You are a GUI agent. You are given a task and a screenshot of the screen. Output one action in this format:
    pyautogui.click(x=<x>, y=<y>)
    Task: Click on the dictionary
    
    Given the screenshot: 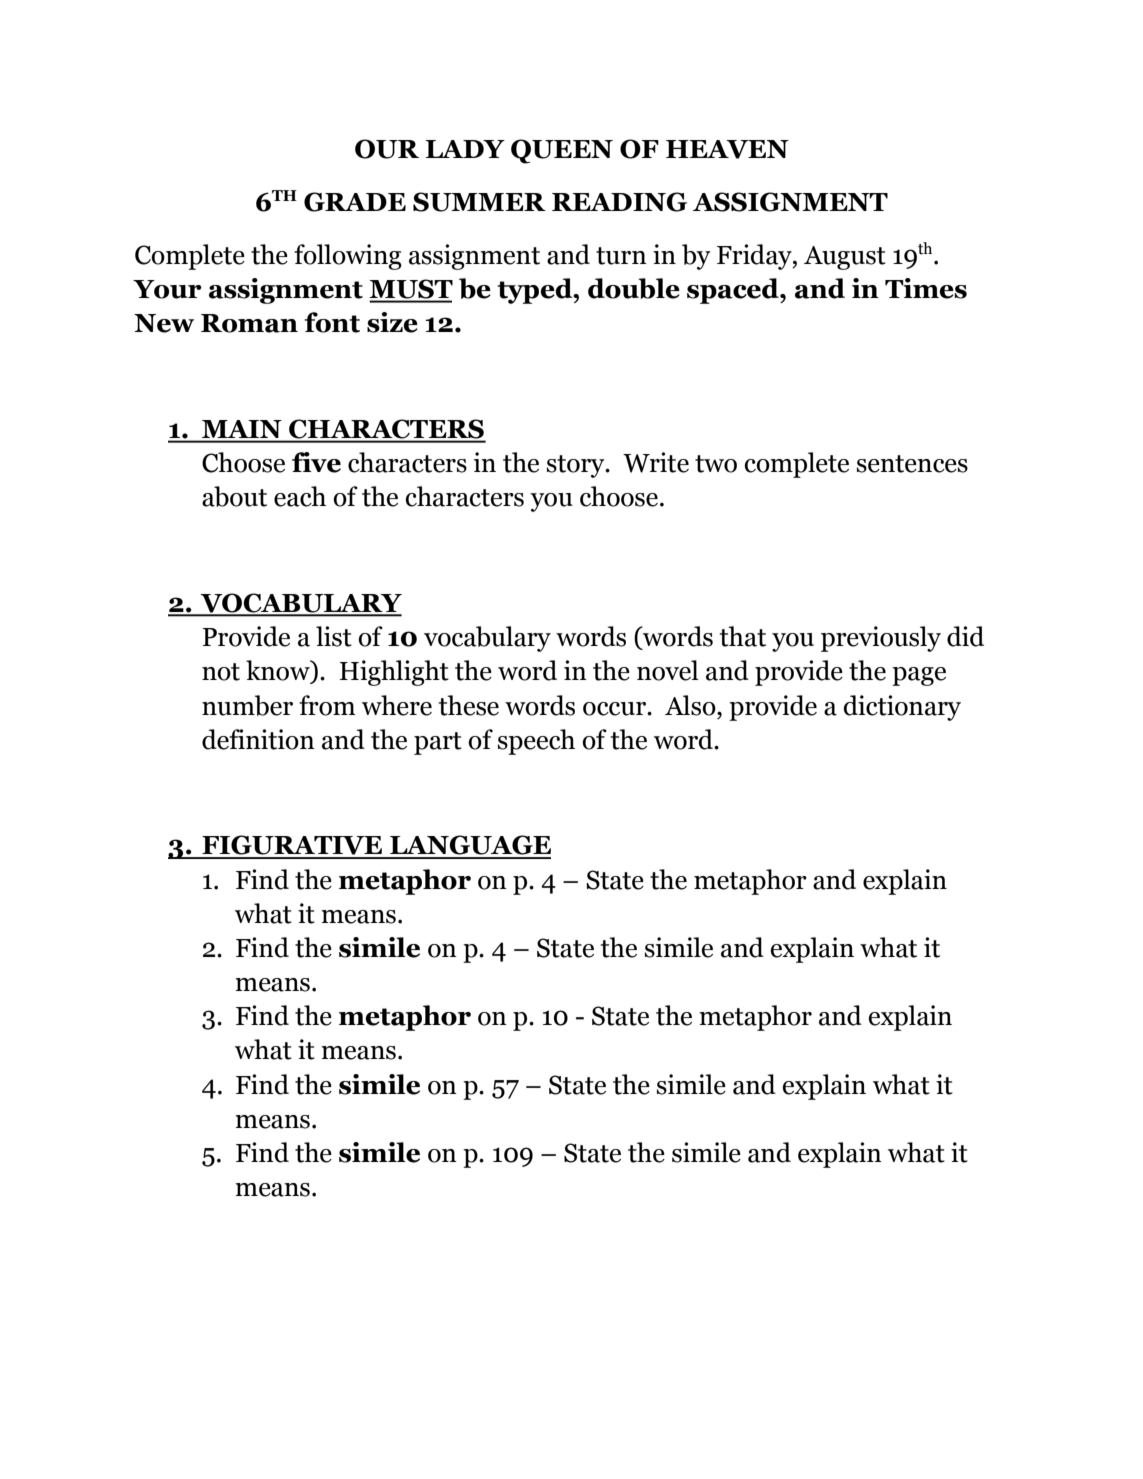 What is the action you would take?
    pyautogui.click(x=902, y=708)
